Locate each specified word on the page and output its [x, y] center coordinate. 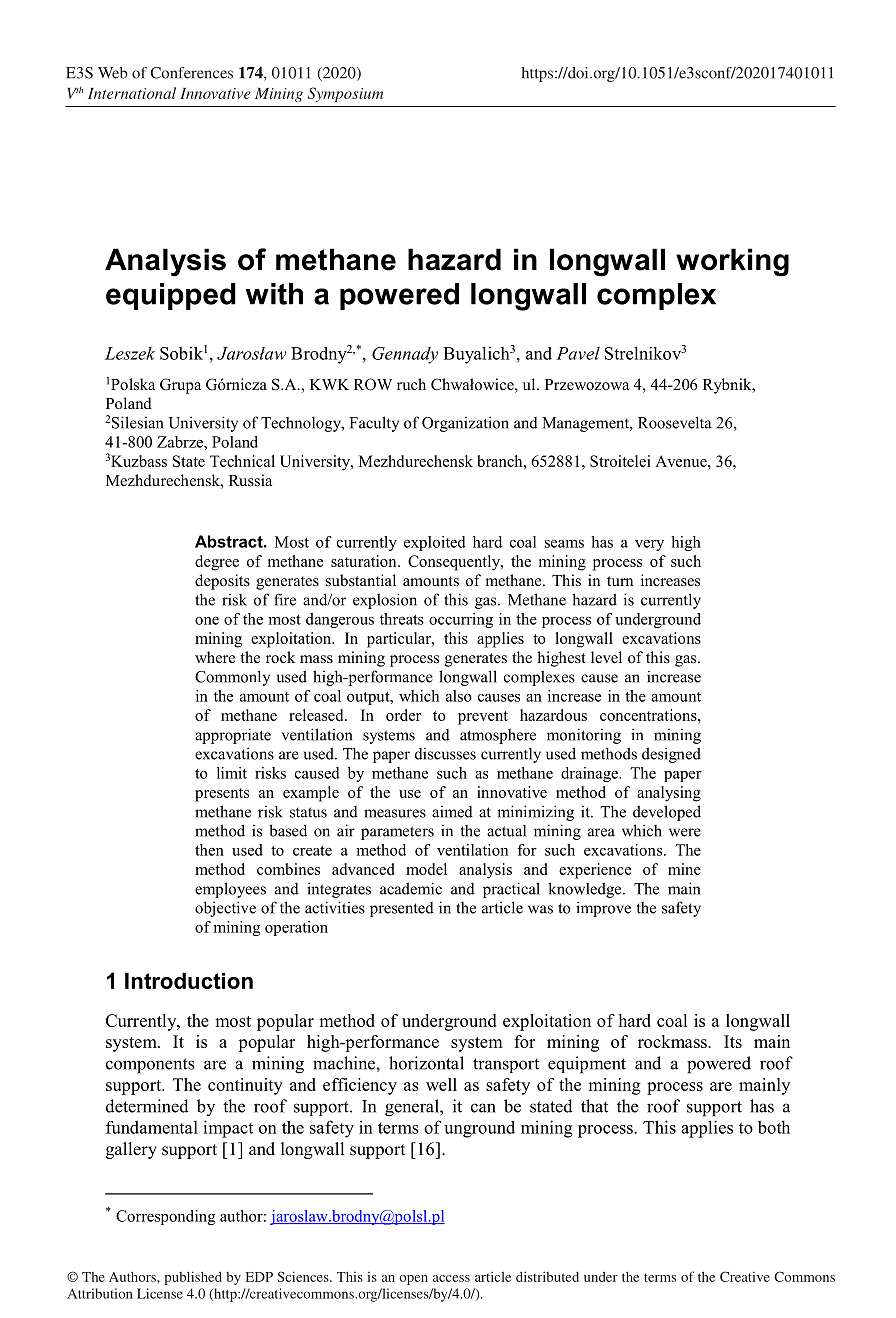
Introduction [189, 980]
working [732, 262]
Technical [242, 461]
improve [603, 909]
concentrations [649, 715]
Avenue [682, 461]
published [193, 1278]
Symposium [345, 94]
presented [402, 909]
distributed [547, 1276]
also [459, 696]
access [451, 1278]
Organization [465, 424]
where [215, 657]
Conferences [191, 73]
